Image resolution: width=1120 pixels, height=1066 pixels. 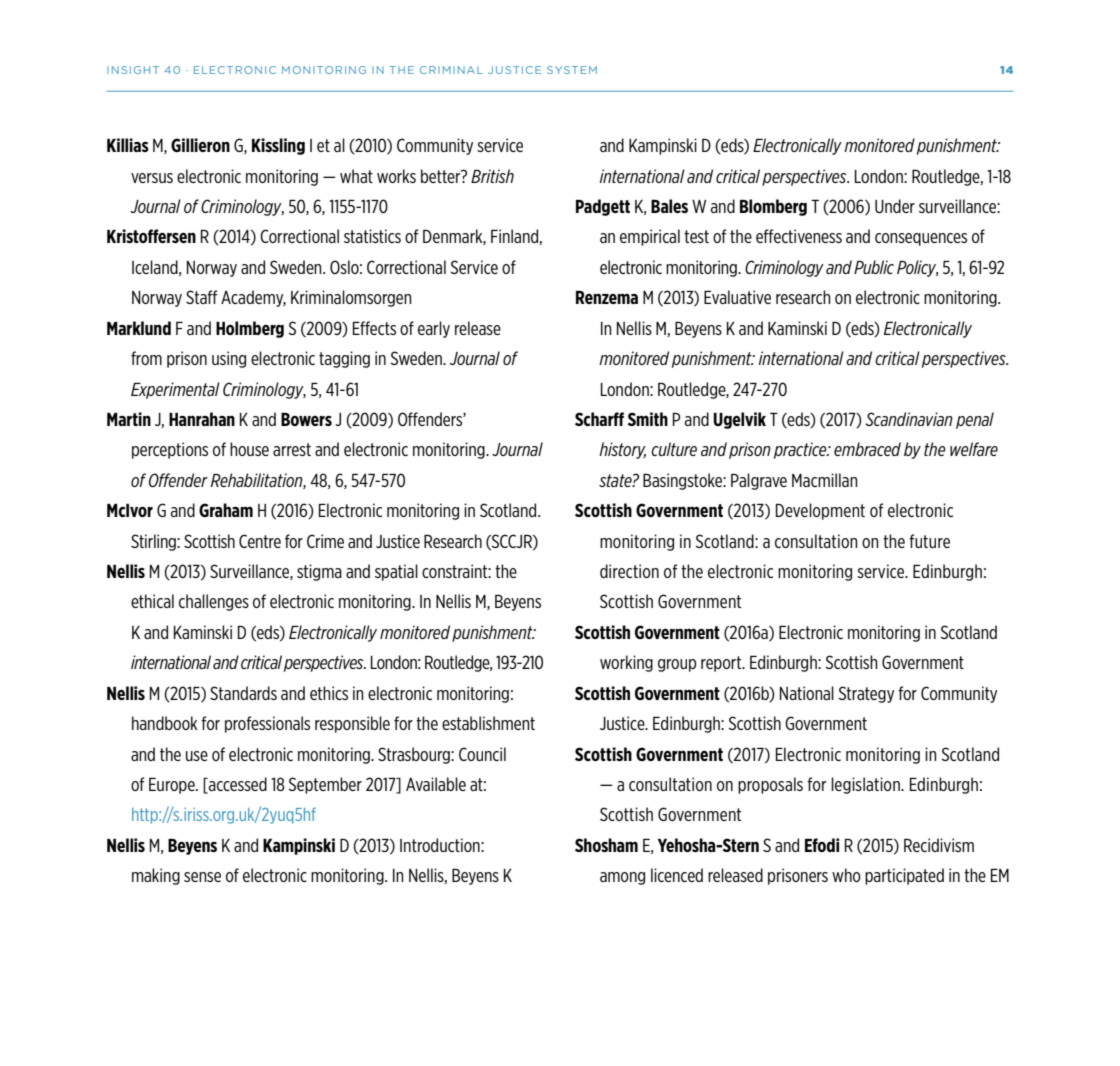 What do you see at coordinates (650, 237) in the screenshot?
I see `empirical` at bounding box center [650, 237].
